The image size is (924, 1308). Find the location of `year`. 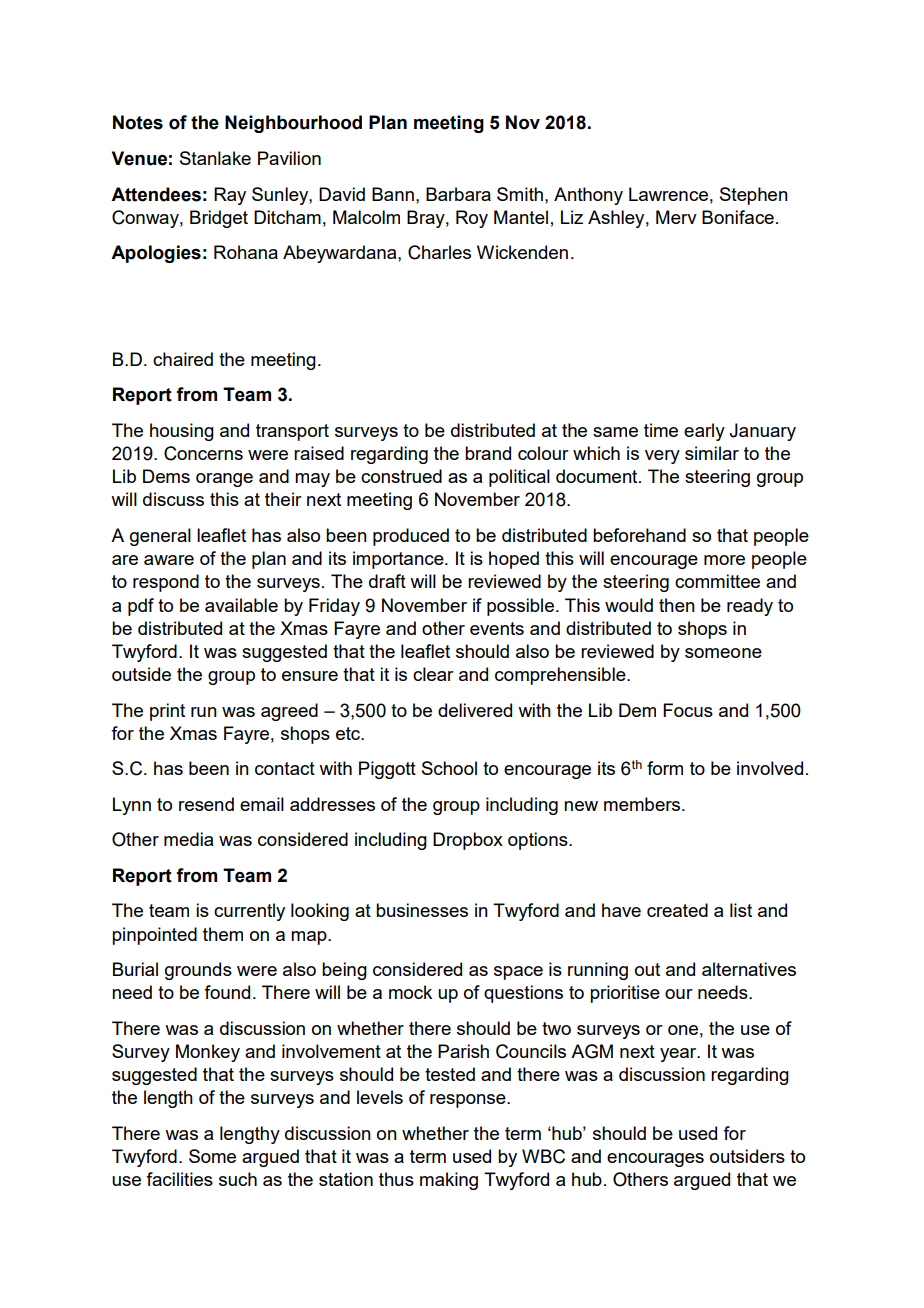

year is located at coordinates (679, 1055).
